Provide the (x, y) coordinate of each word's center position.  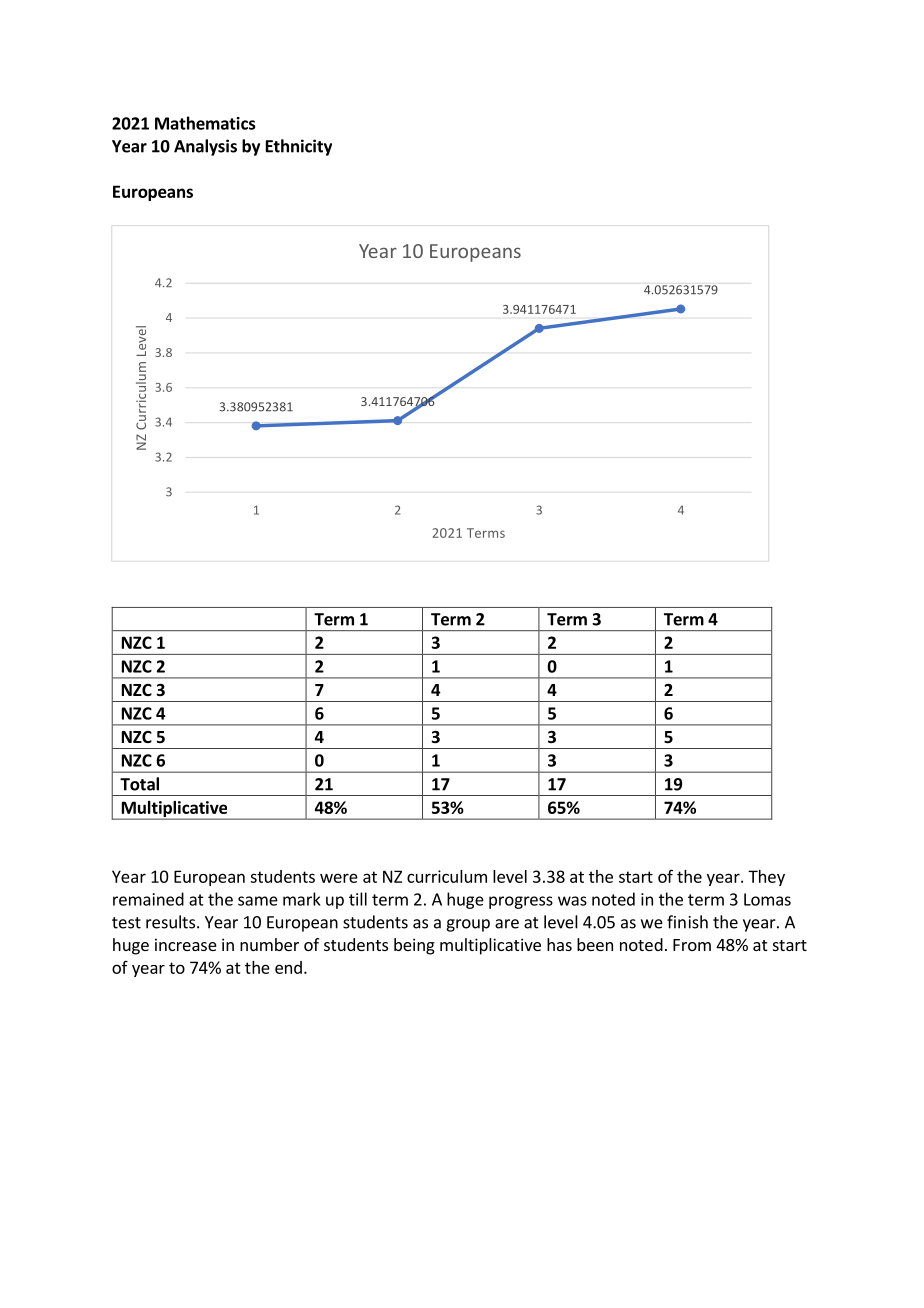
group (468, 925)
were (339, 878)
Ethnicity (299, 147)
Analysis (205, 147)
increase (186, 944)
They (766, 878)
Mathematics (205, 123)
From (692, 945)
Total (139, 784)
